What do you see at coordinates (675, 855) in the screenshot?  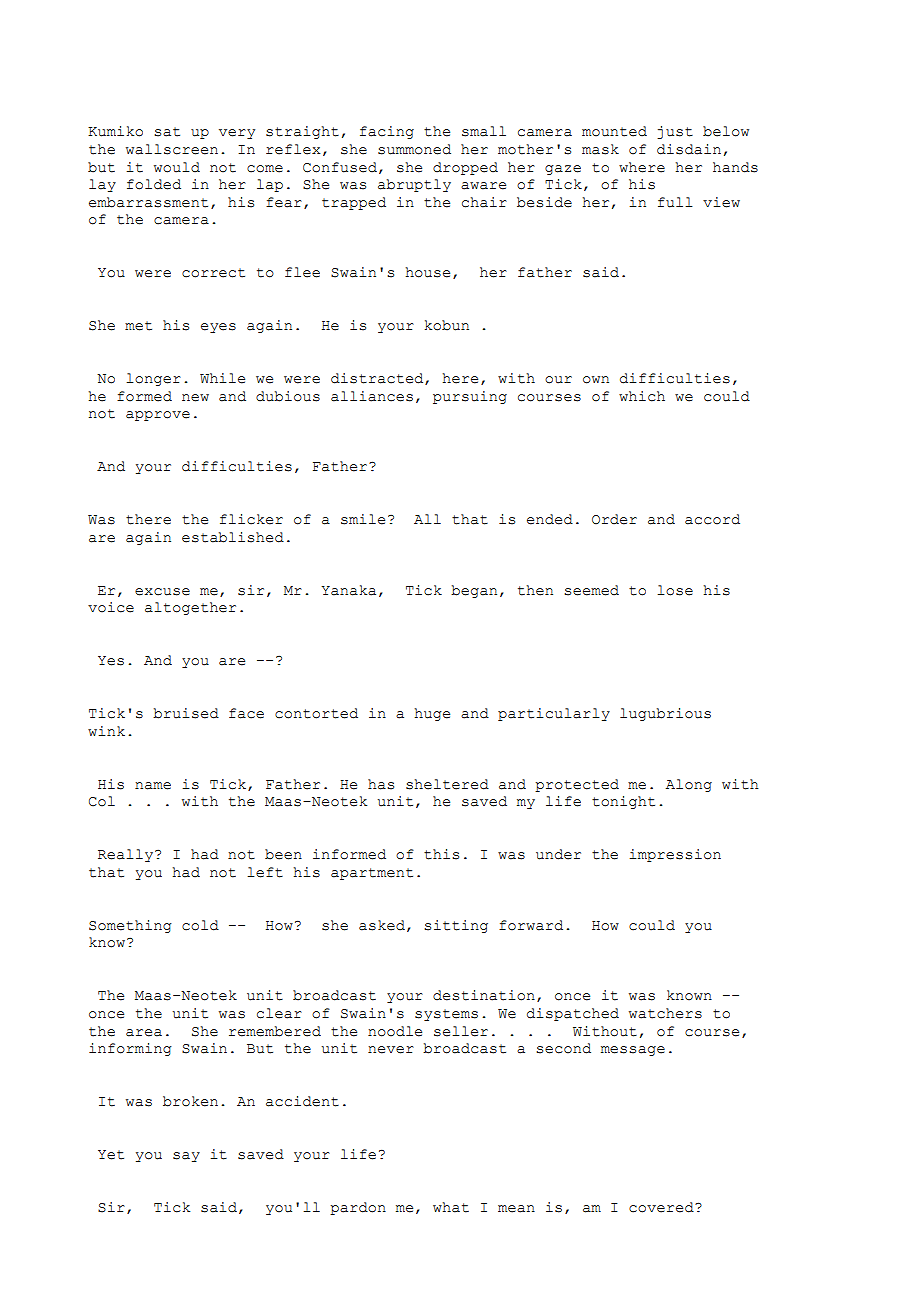 I see `impression` at bounding box center [675, 855].
